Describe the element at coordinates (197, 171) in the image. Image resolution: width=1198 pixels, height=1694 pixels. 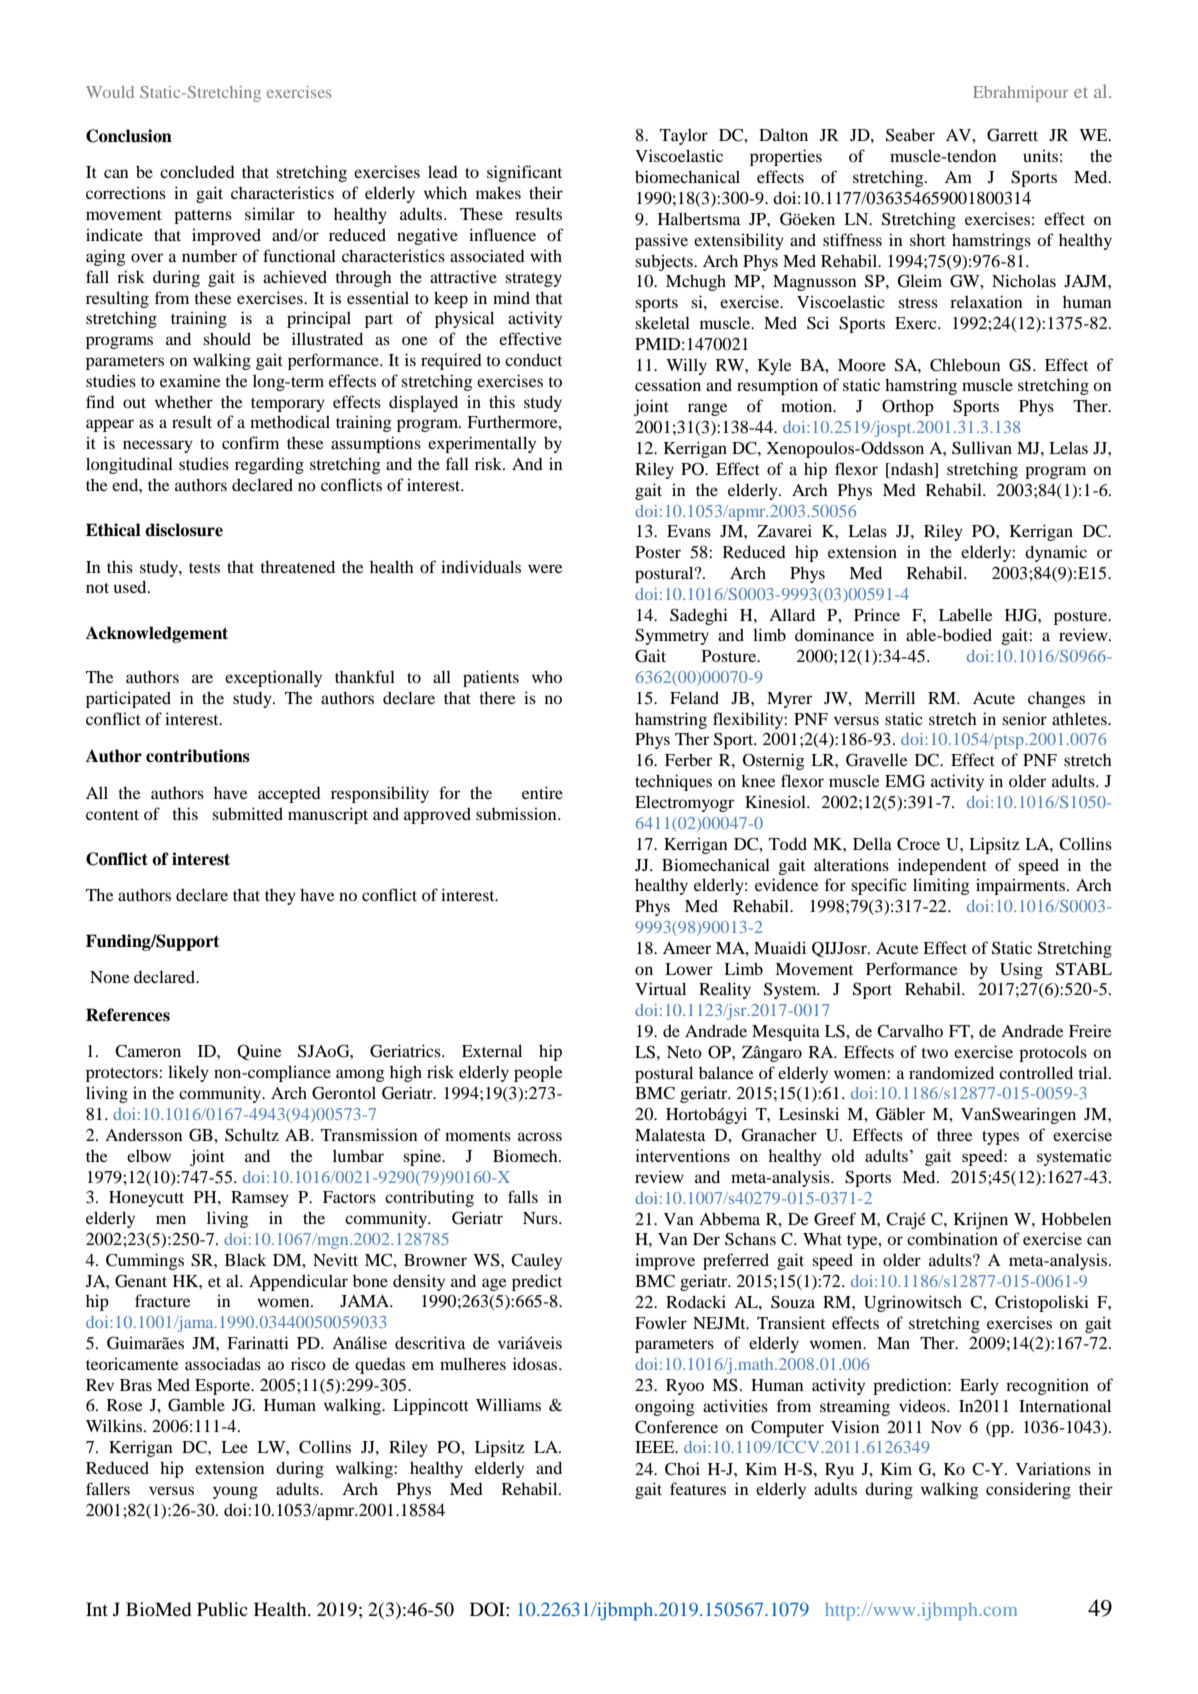
I see `concluded` at that location.
